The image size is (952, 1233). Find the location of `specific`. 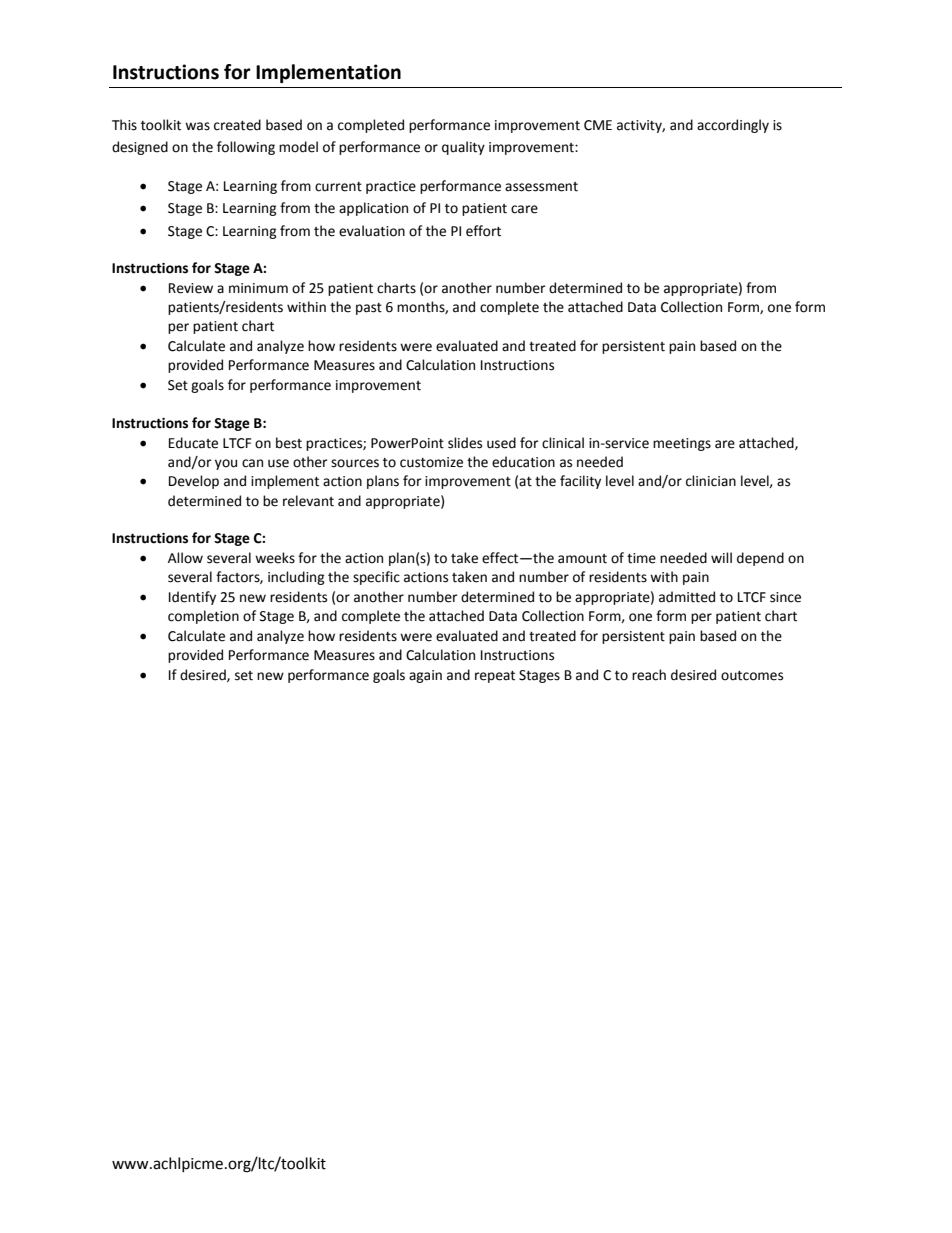

specific is located at coordinates (376, 578).
